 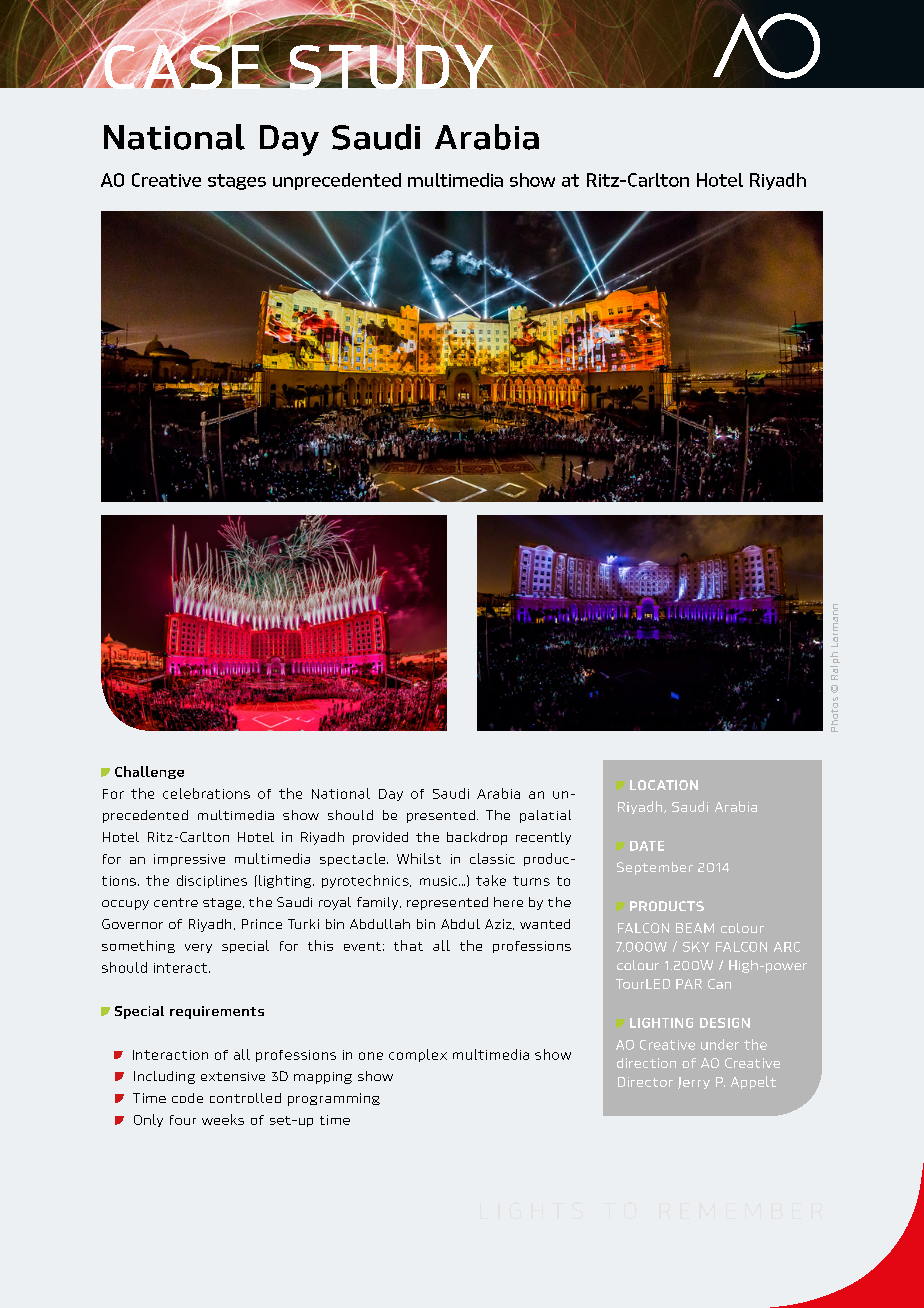 What do you see at coordinates (418, 1055) in the image?
I see `complex` at bounding box center [418, 1055].
